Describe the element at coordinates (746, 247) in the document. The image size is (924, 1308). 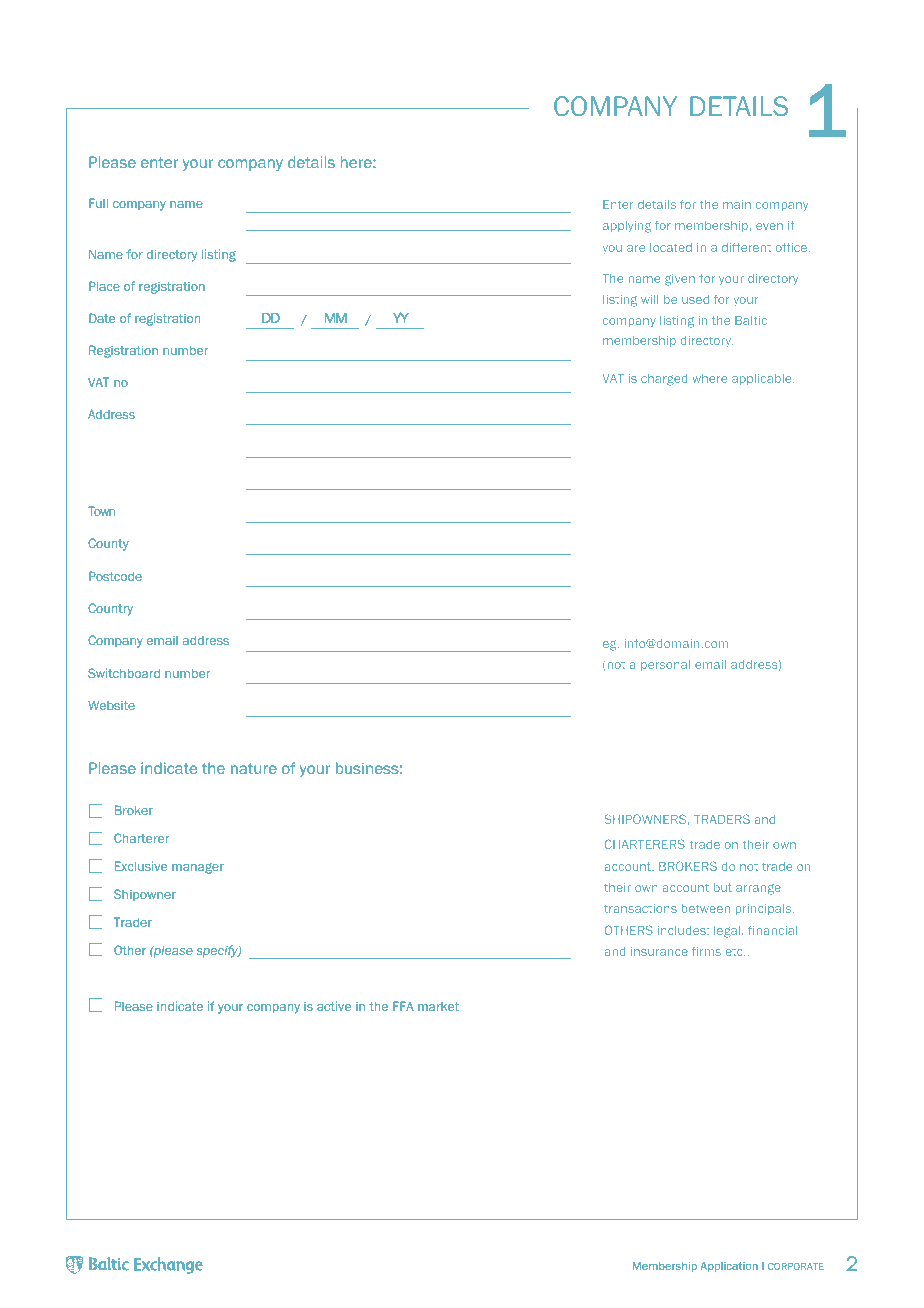
I see `different` at that location.
